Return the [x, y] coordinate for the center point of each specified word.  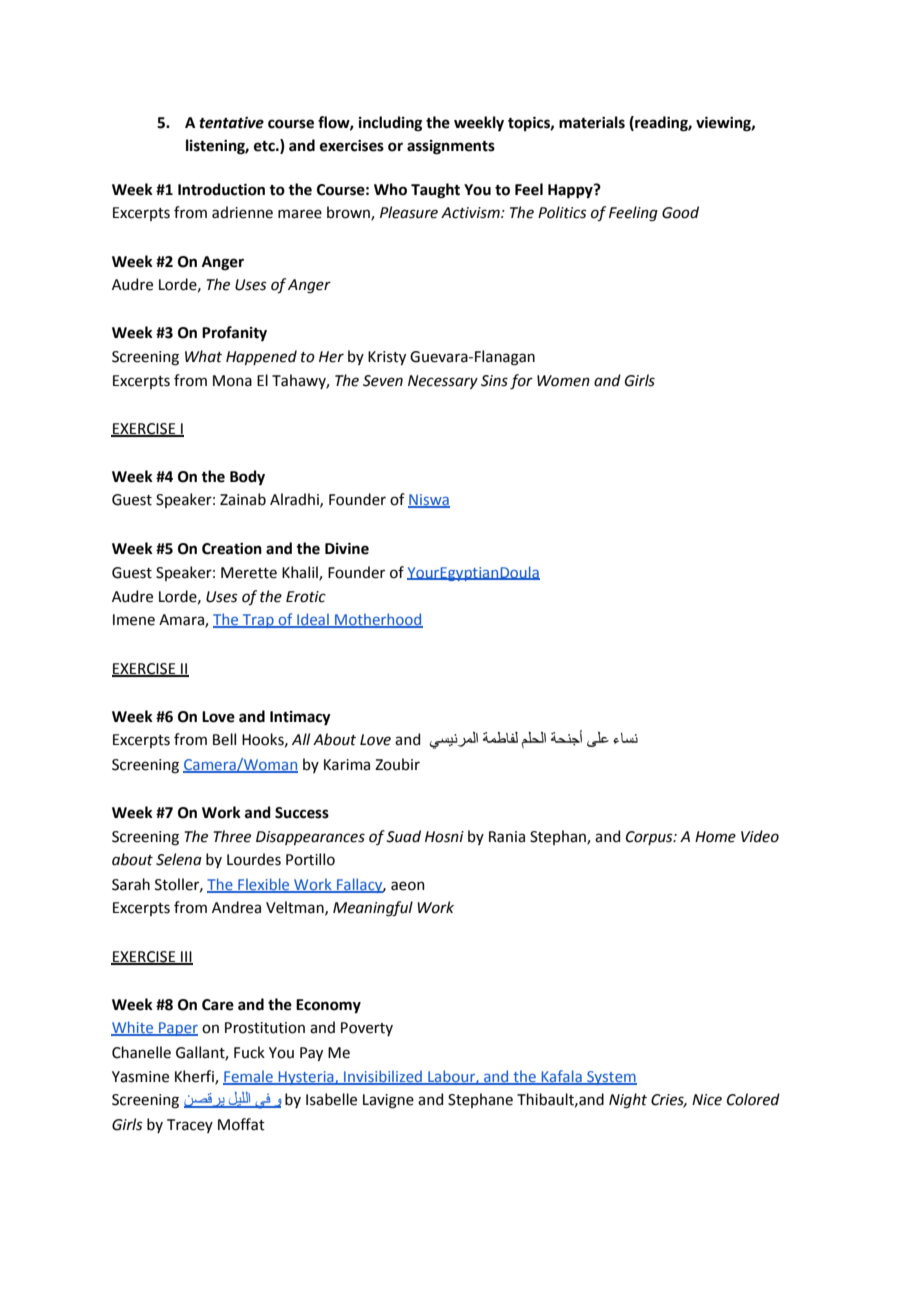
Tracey [190, 1126]
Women [563, 381]
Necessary [443, 382]
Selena [179, 859]
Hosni [444, 837]
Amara [182, 621]
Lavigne [388, 1101]
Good [680, 212]
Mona [232, 381]
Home [715, 837]
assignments [451, 147]
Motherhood [378, 620]
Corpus [650, 838]
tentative [232, 123]
